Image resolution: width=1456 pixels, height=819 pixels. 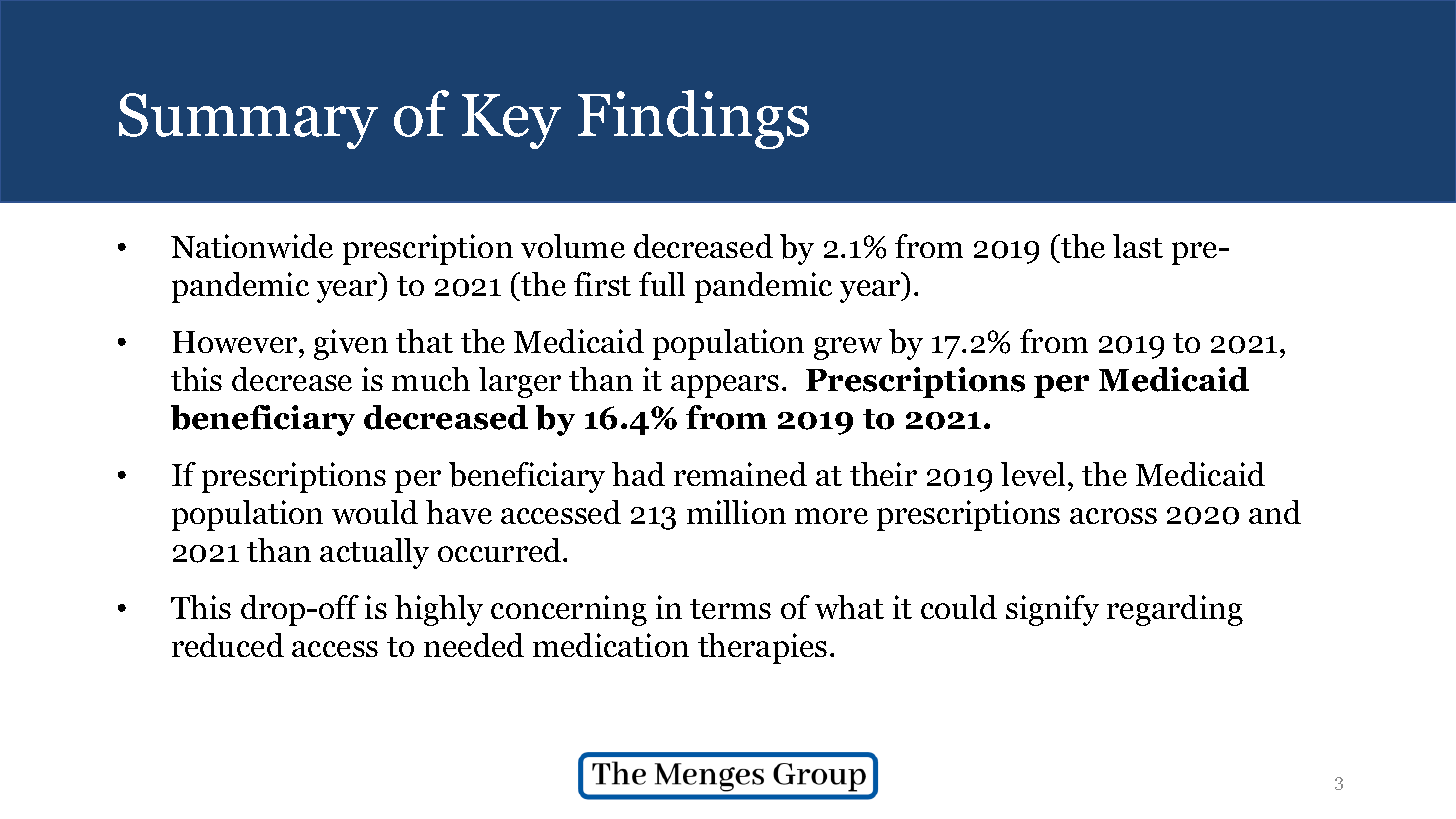 I want to click on Findings, so click(x=693, y=119).
